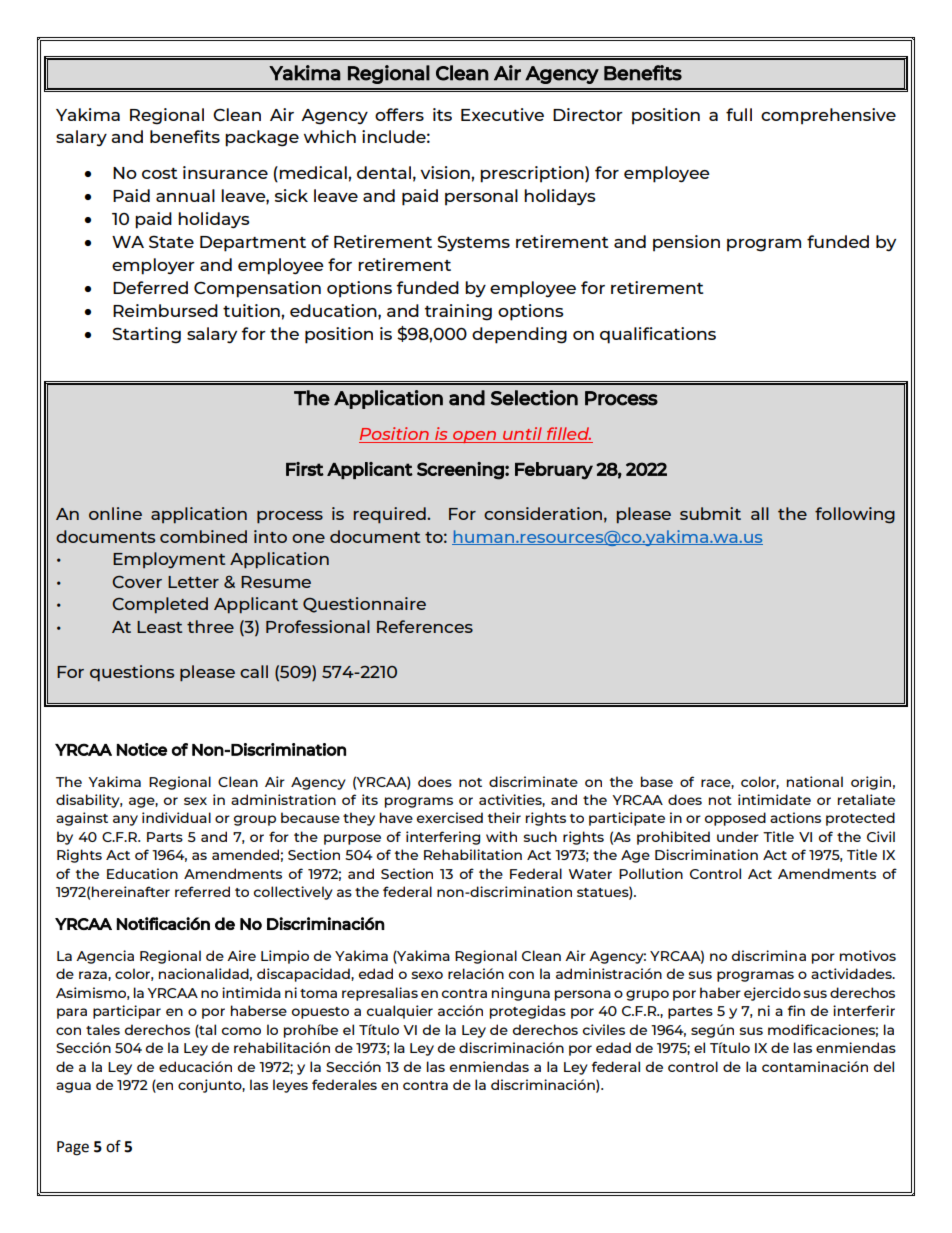 Image resolution: width=952 pixels, height=1233 pixels. I want to click on agua, so click(73, 1087).
